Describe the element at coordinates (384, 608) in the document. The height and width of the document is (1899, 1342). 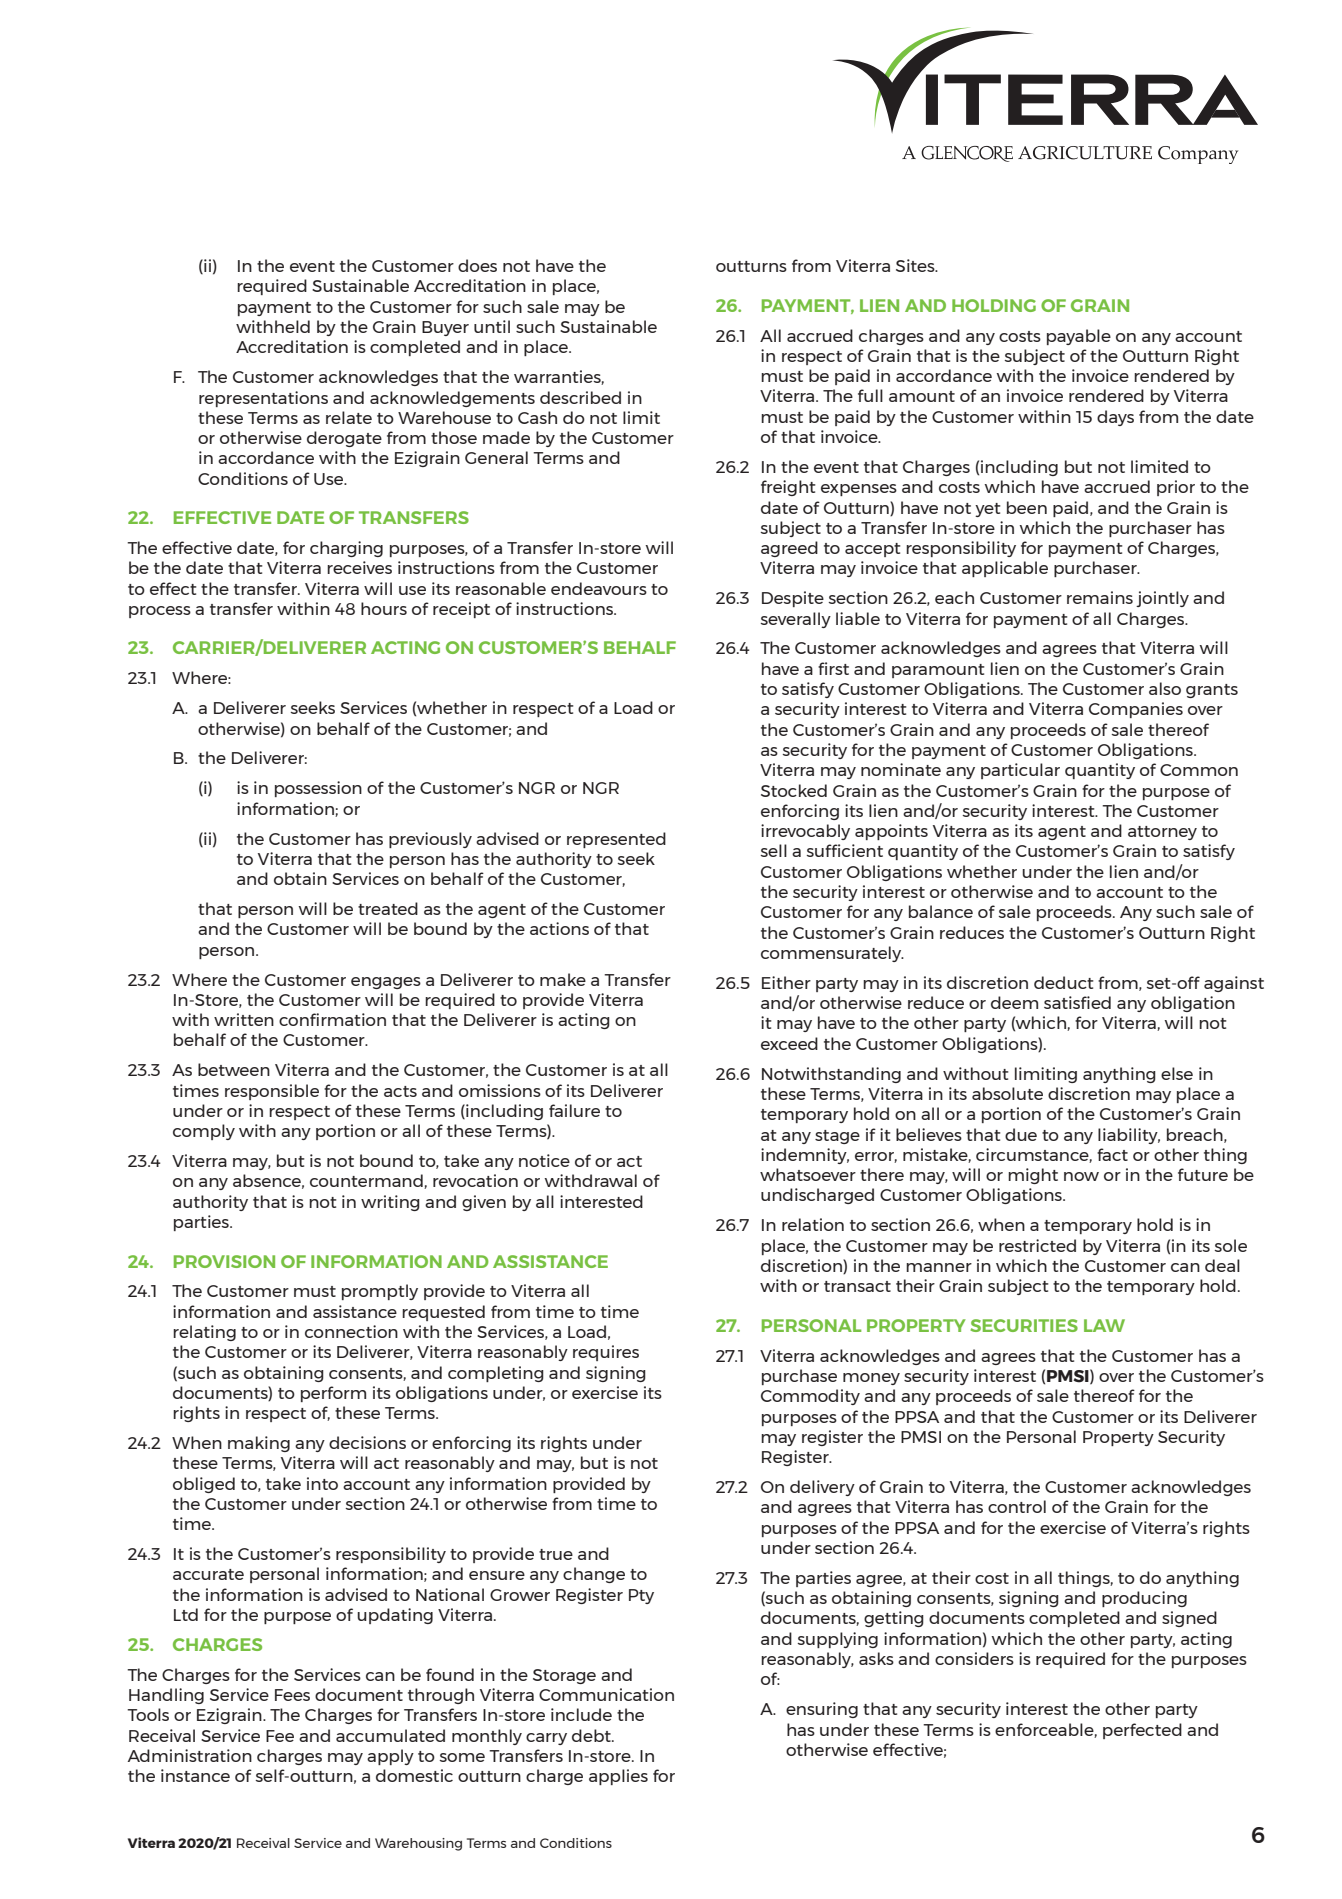
I see `hours` at that location.
